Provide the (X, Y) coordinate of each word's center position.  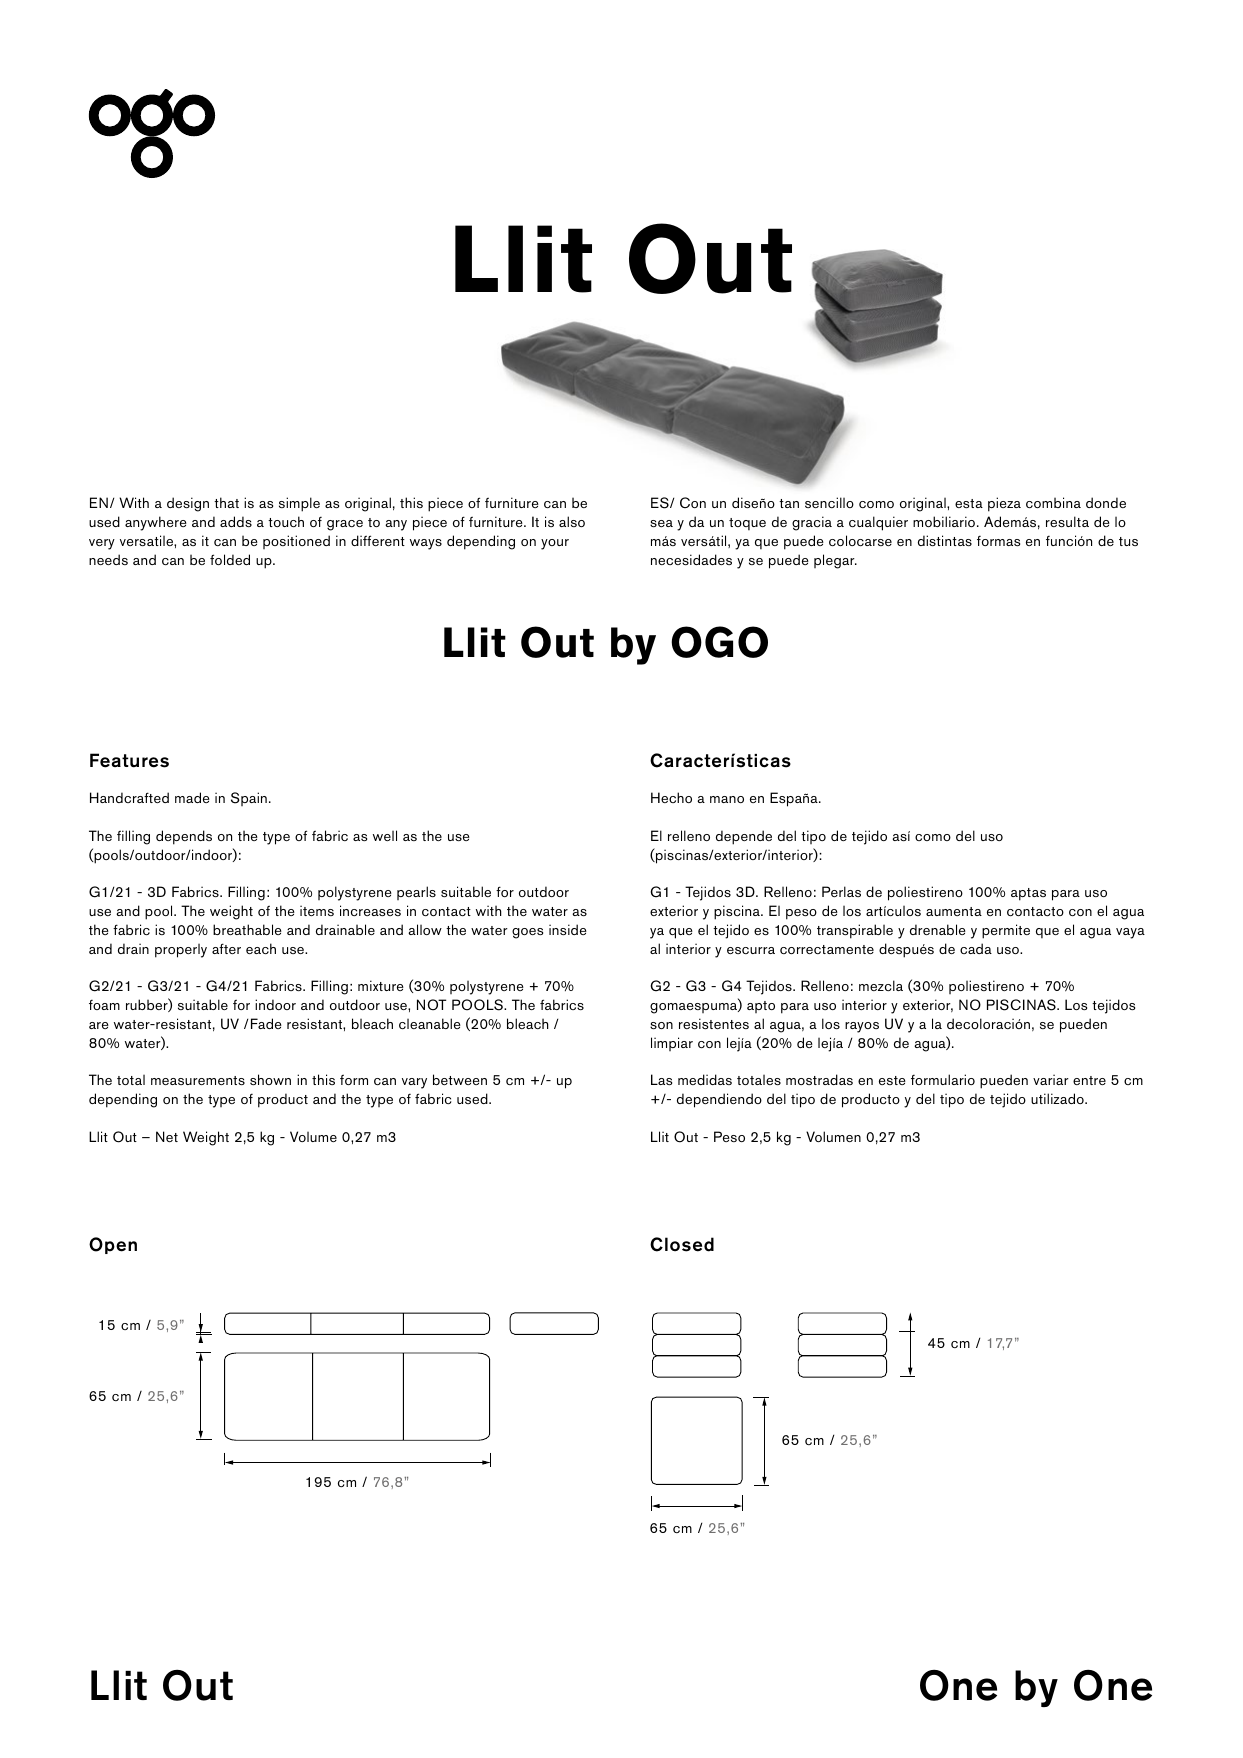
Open (113, 1245)
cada (976, 948)
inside (568, 929)
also (572, 521)
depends (184, 837)
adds (236, 521)
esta (969, 503)
